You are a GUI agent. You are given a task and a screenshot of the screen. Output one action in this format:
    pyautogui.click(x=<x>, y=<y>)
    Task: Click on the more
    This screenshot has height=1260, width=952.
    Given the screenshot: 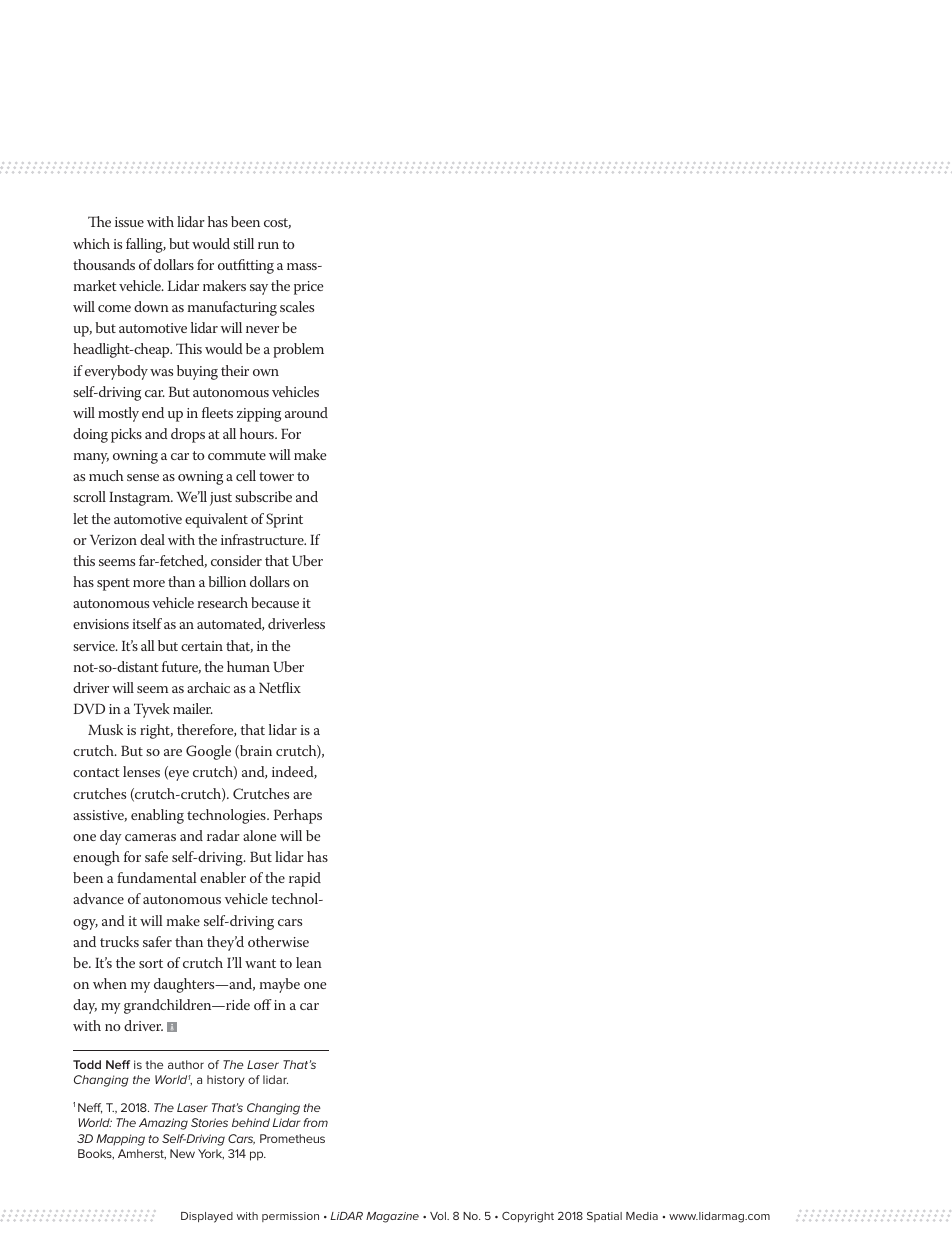 What is the action you would take?
    pyautogui.click(x=149, y=583)
